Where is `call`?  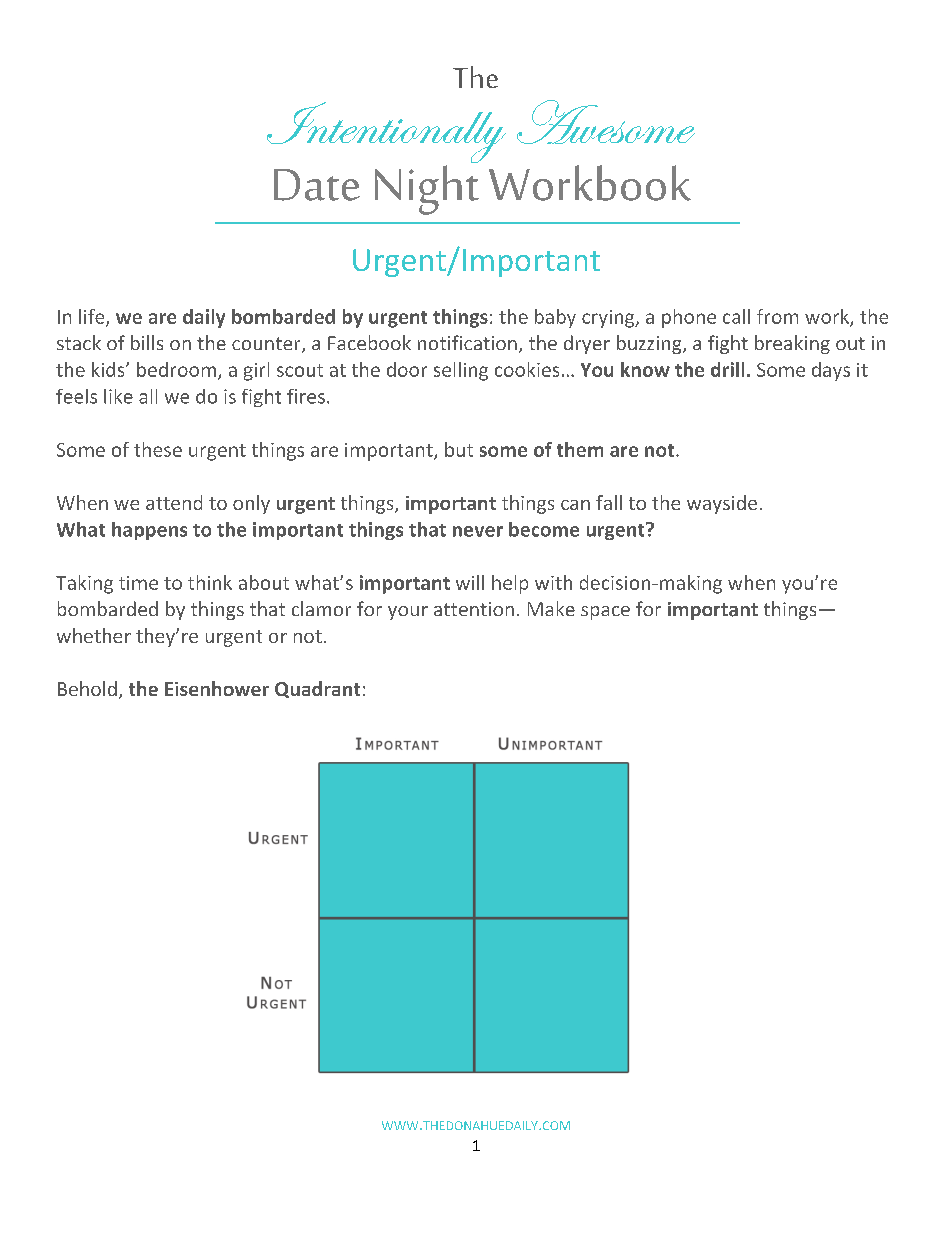 call is located at coordinates (736, 316).
